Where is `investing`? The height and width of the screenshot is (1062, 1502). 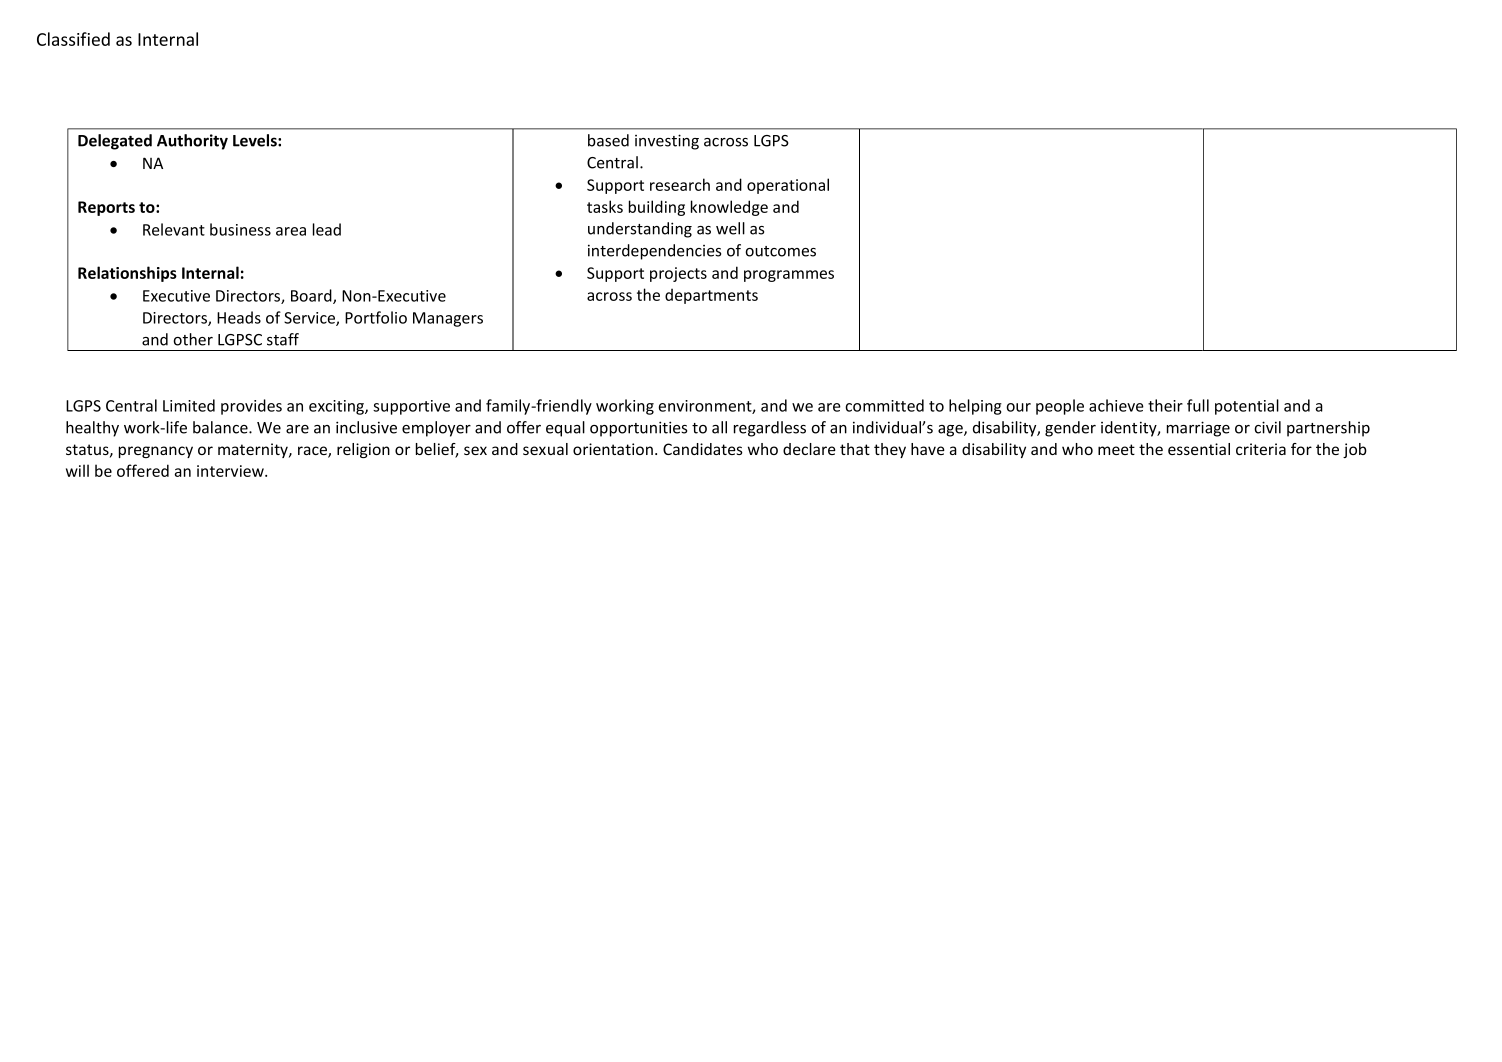 investing is located at coordinates (667, 142).
